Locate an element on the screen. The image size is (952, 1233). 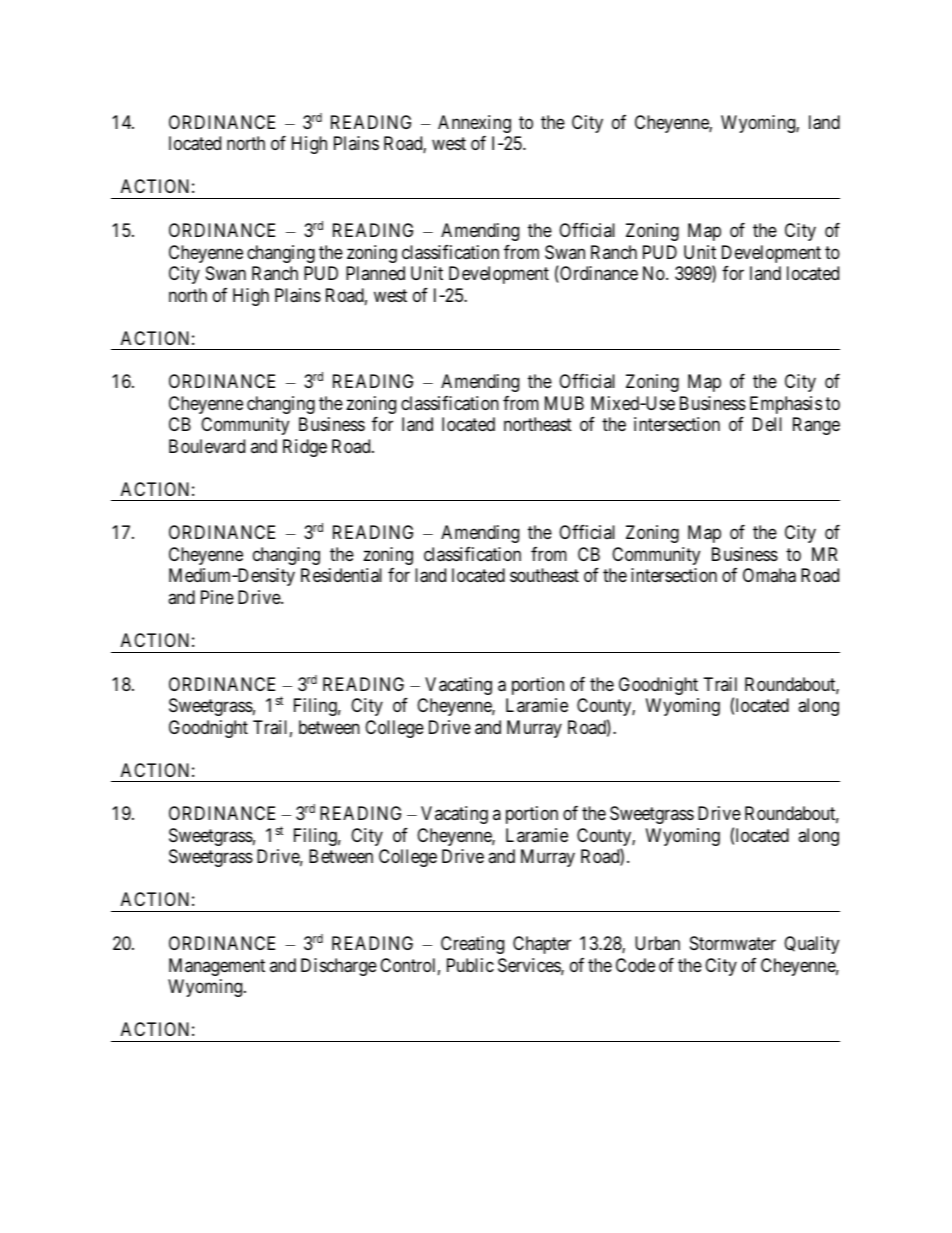
Annexing is located at coordinates (474, 124).
